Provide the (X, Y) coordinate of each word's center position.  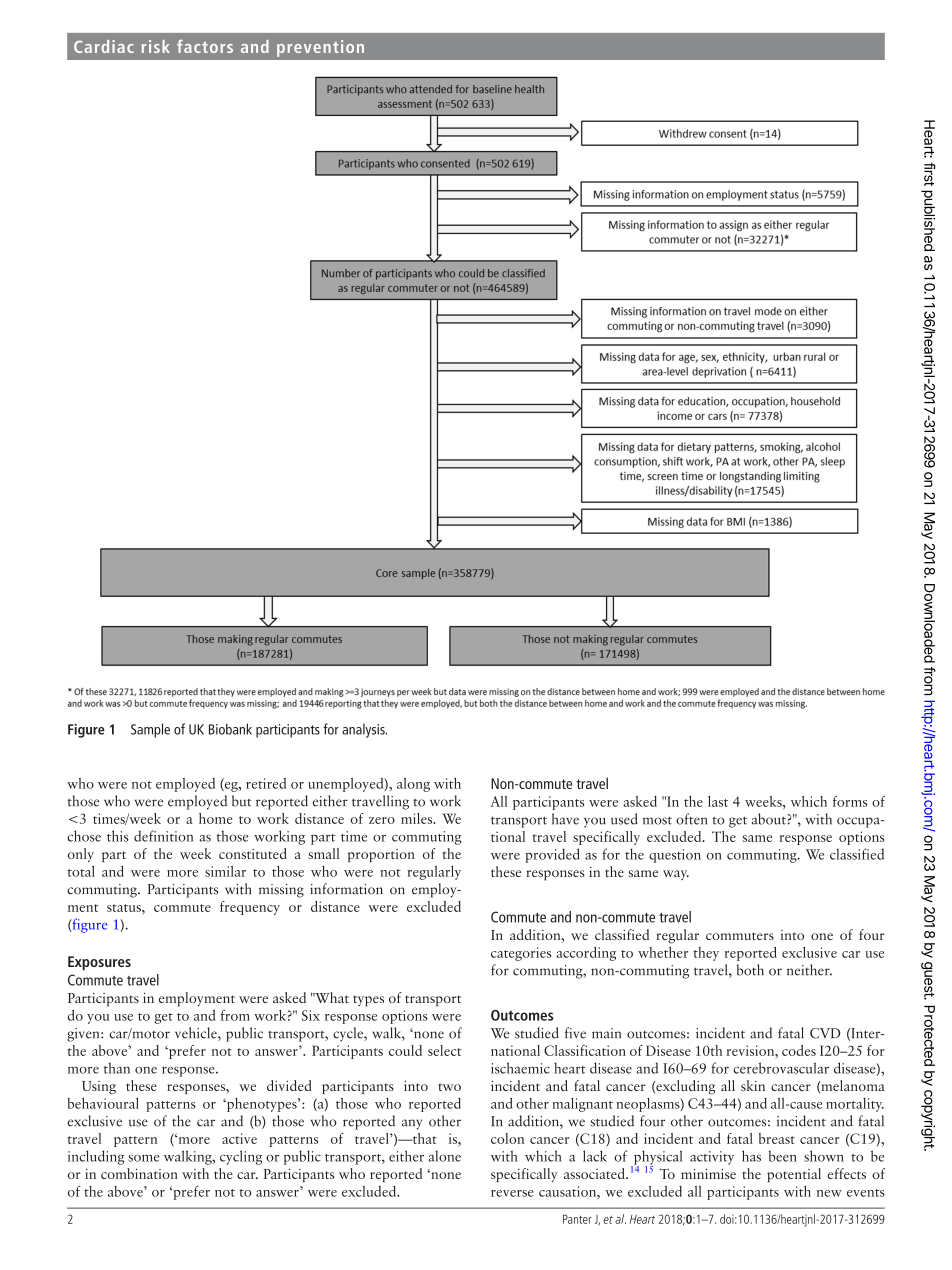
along (413, 785)
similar (225, 871)
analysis (364, 730)
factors (205, 46)
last (718, 801)
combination (139, 1173)
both (750, 970)
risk (156, 46)
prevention (320, 48)
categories (521, 954)
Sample (150, 730)
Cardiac (104, 46)
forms (850, 801)
